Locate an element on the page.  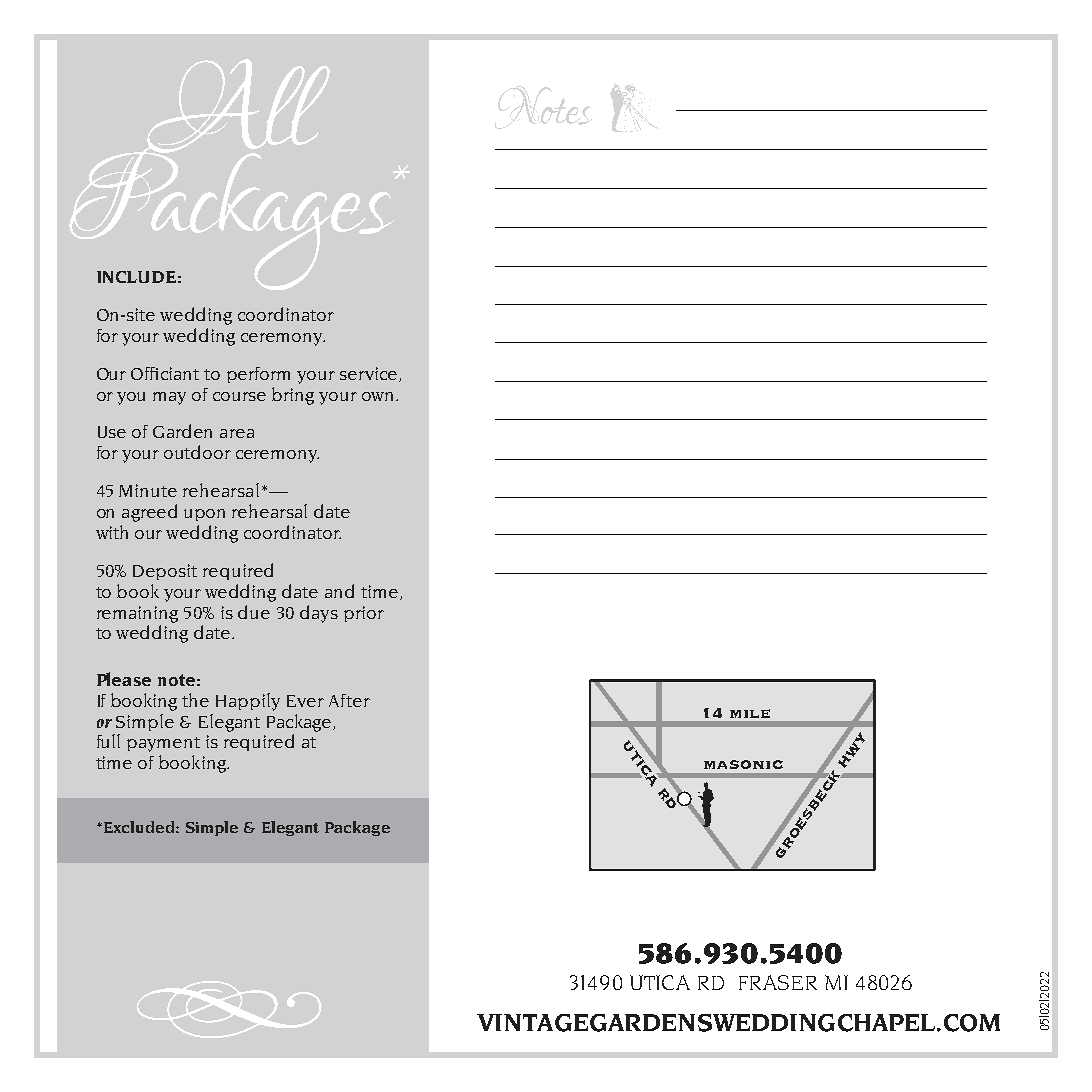
mile is located at coordinates (750, 713).
